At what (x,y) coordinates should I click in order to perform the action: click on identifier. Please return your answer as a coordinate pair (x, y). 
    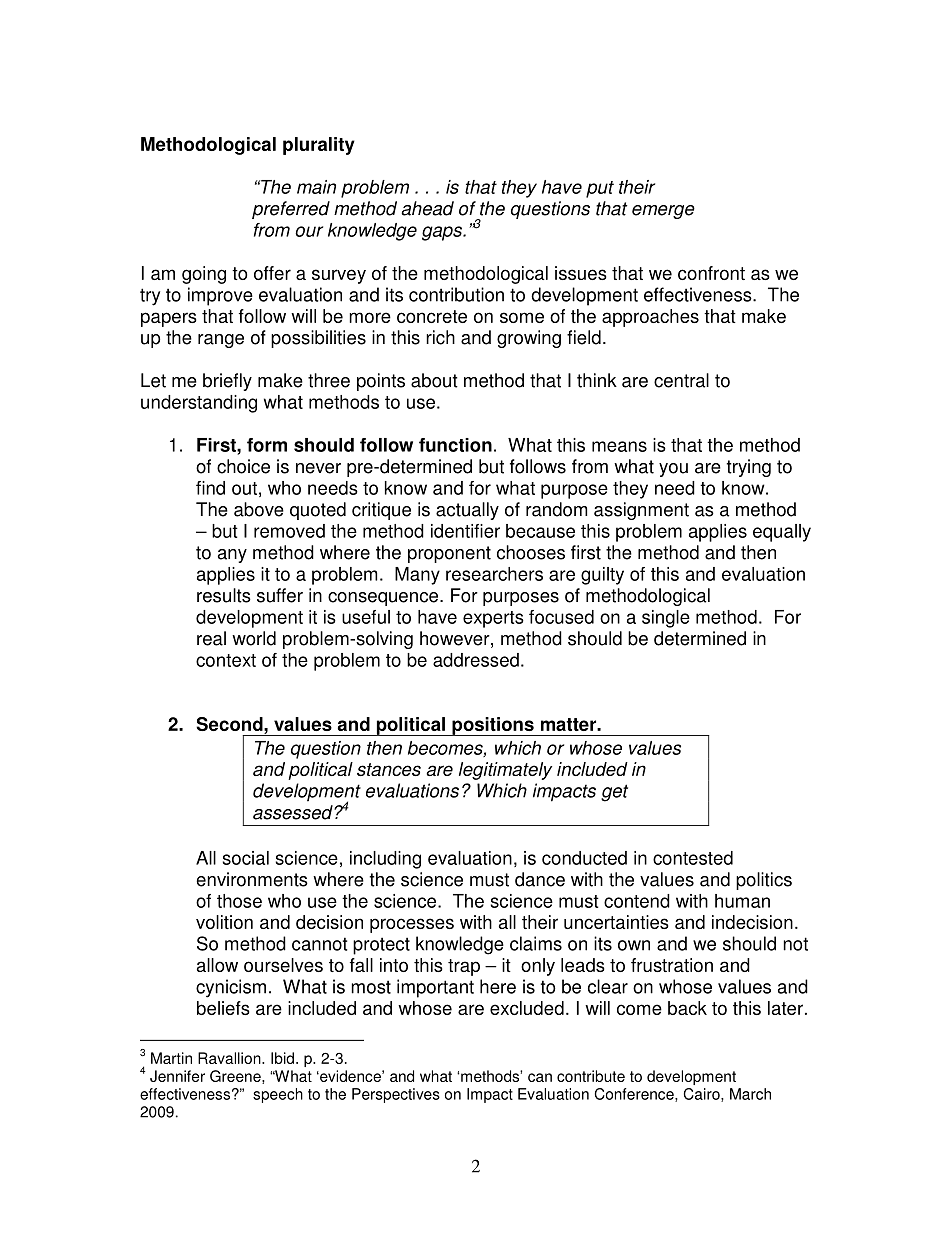
    Looking at the image, I should click on (465, 531).
